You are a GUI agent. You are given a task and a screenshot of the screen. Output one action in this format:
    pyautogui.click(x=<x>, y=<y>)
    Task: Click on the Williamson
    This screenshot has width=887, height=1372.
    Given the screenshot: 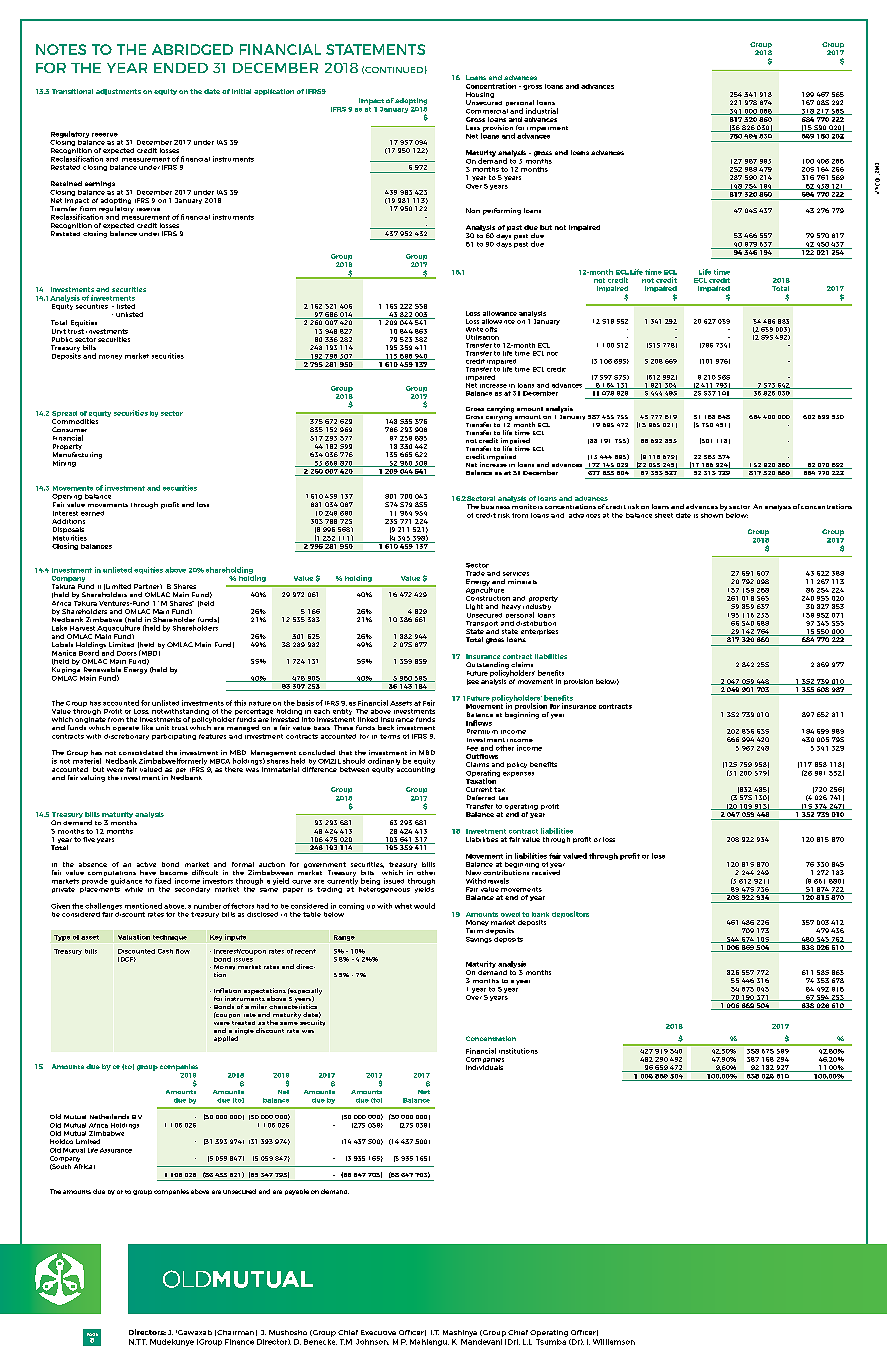 What is the action you would take?
    pyautogui.click(x=614, y=1342)
